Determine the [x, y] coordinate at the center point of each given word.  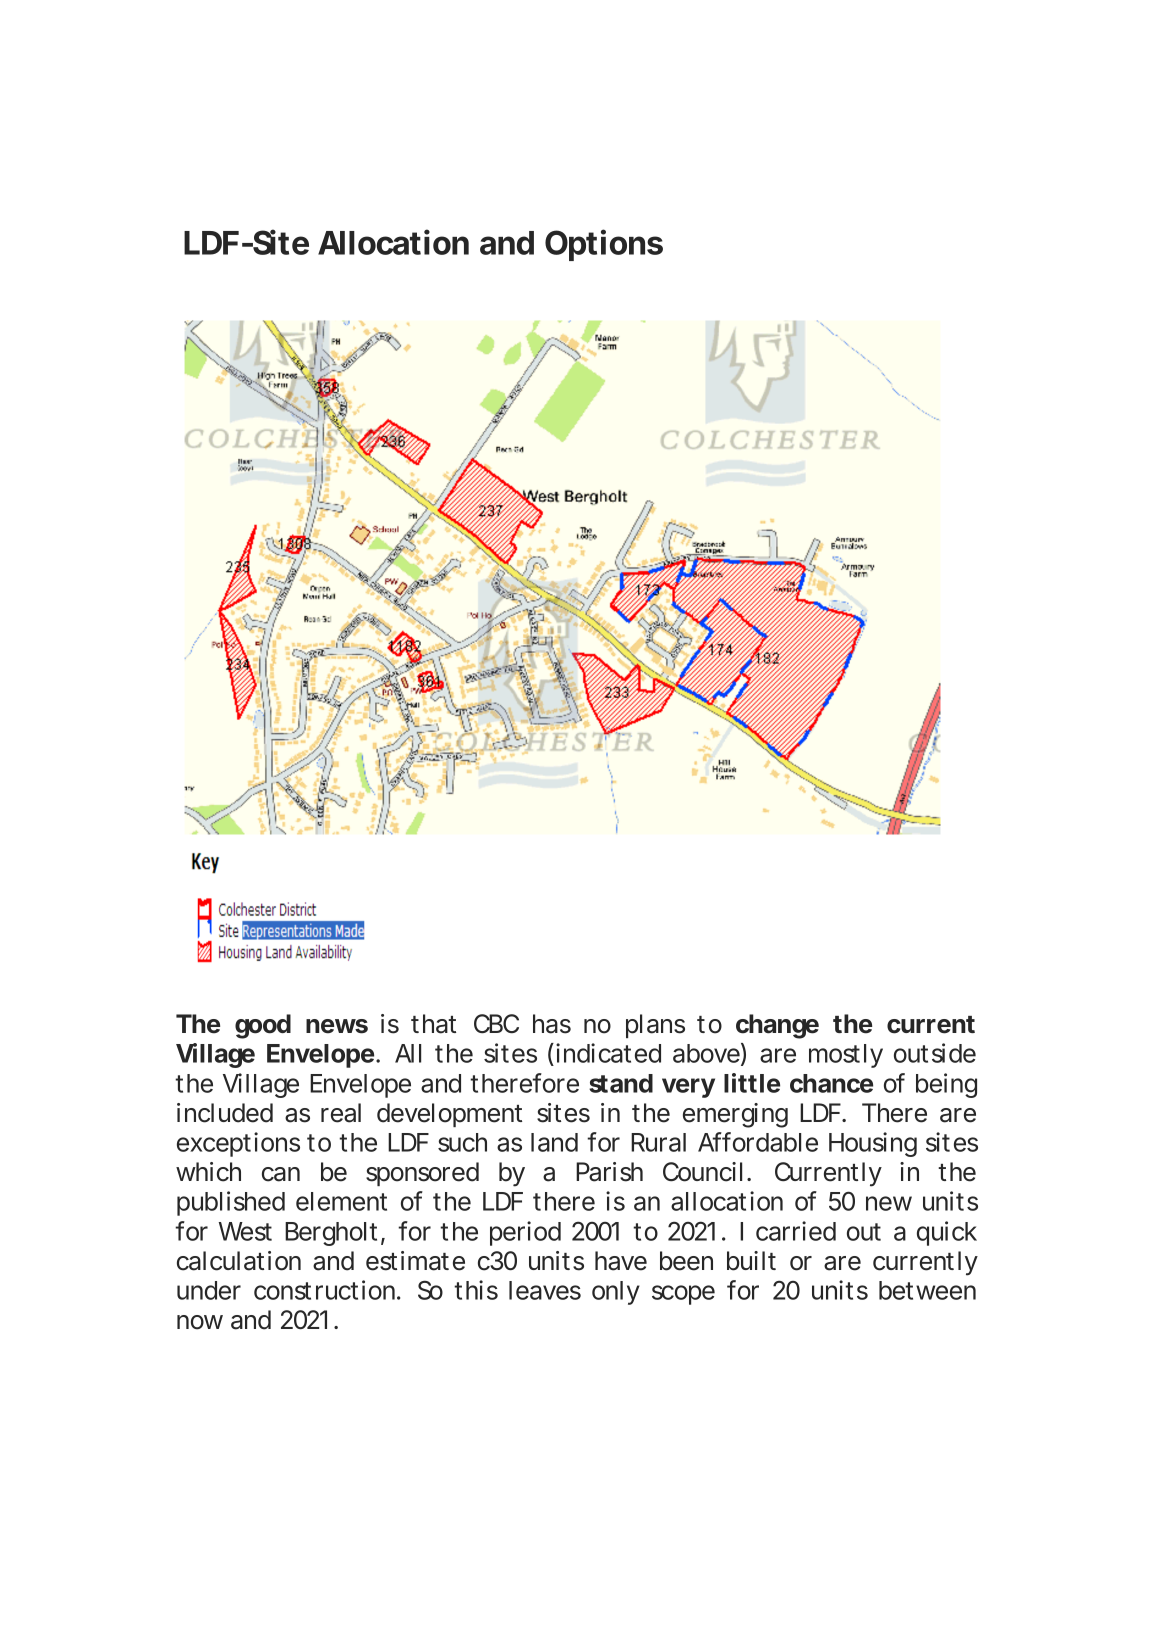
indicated [608, 1053]
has [552, 1024]
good [263, 1026]
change [777, 1026]
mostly [846, 1056]
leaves [545, 1290]
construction [324, 1290]
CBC [496, 1024]
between [927, 1290]
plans [655, 1026]
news [337, 1026]
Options [604, 245]
